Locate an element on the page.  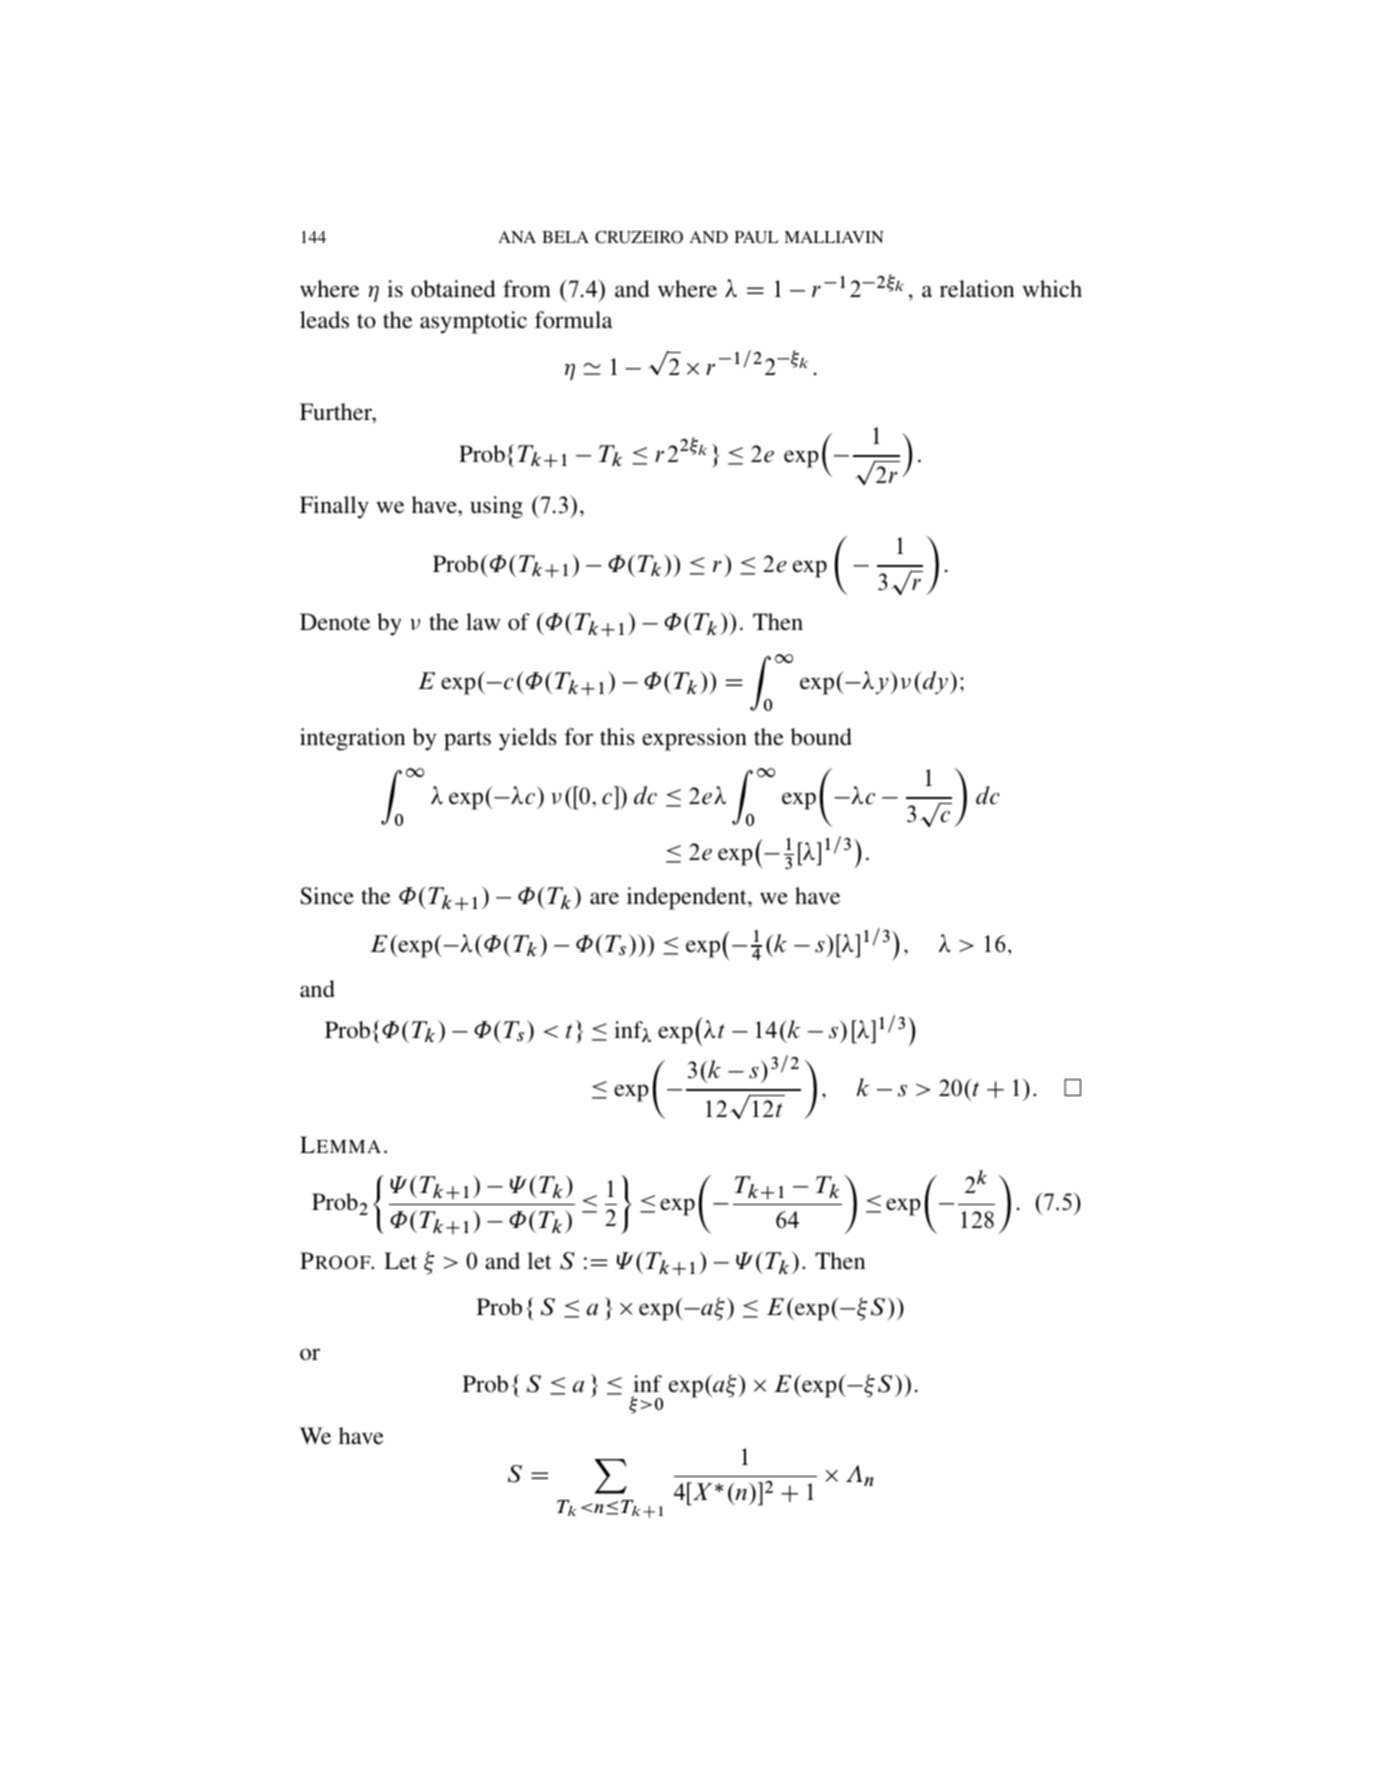
law is located at coordinates (483, 621).
